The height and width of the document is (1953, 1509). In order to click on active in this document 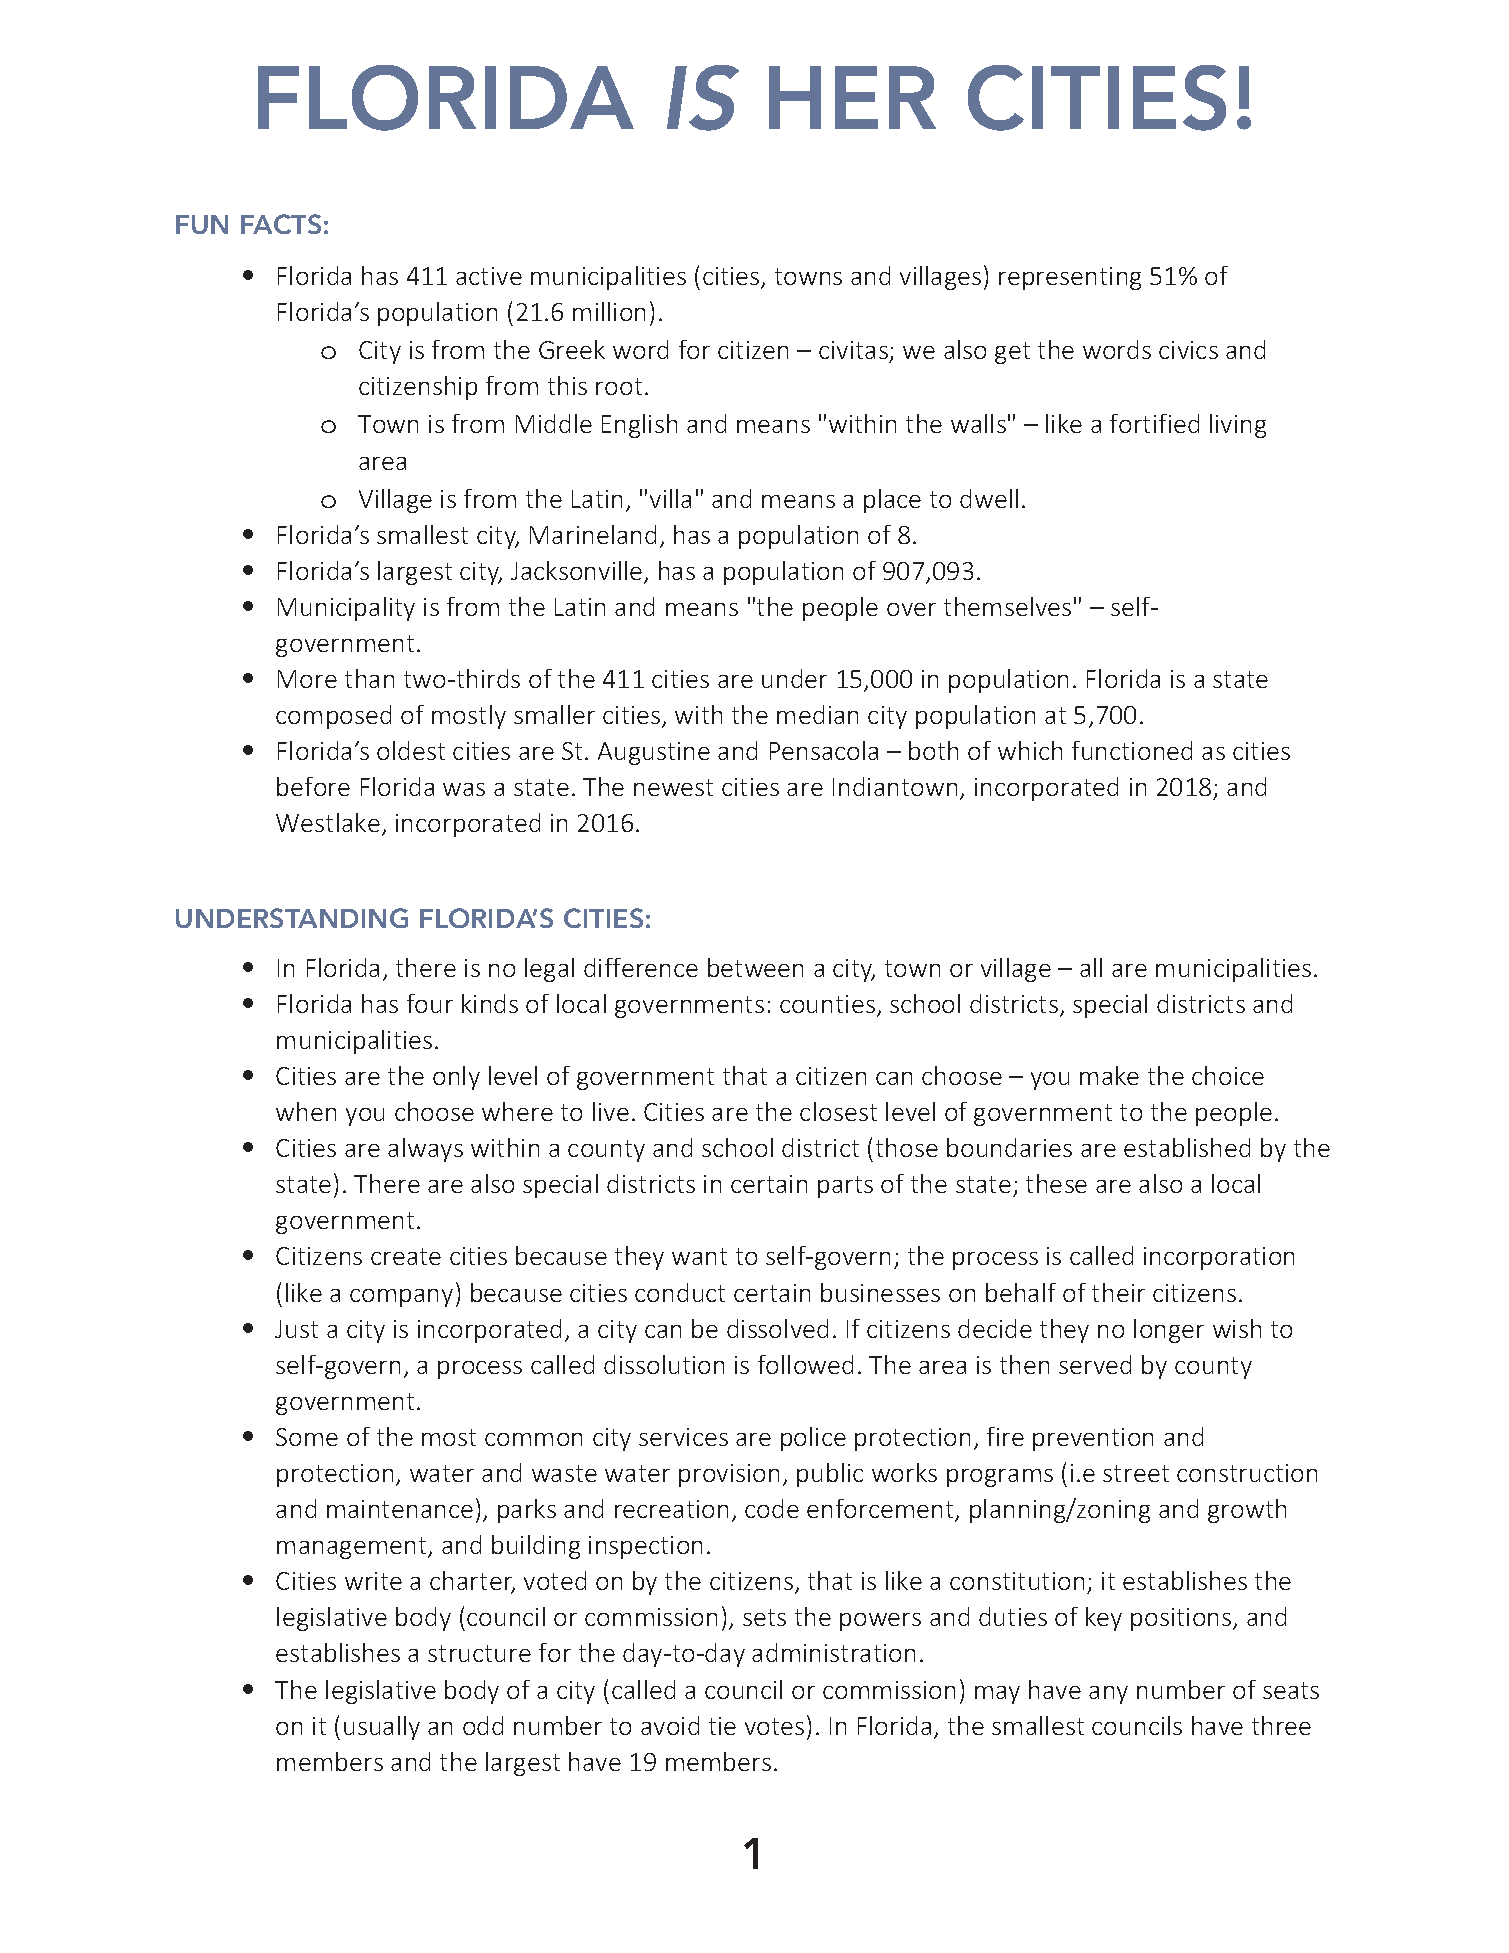, I will do `click(489, 276)`.
